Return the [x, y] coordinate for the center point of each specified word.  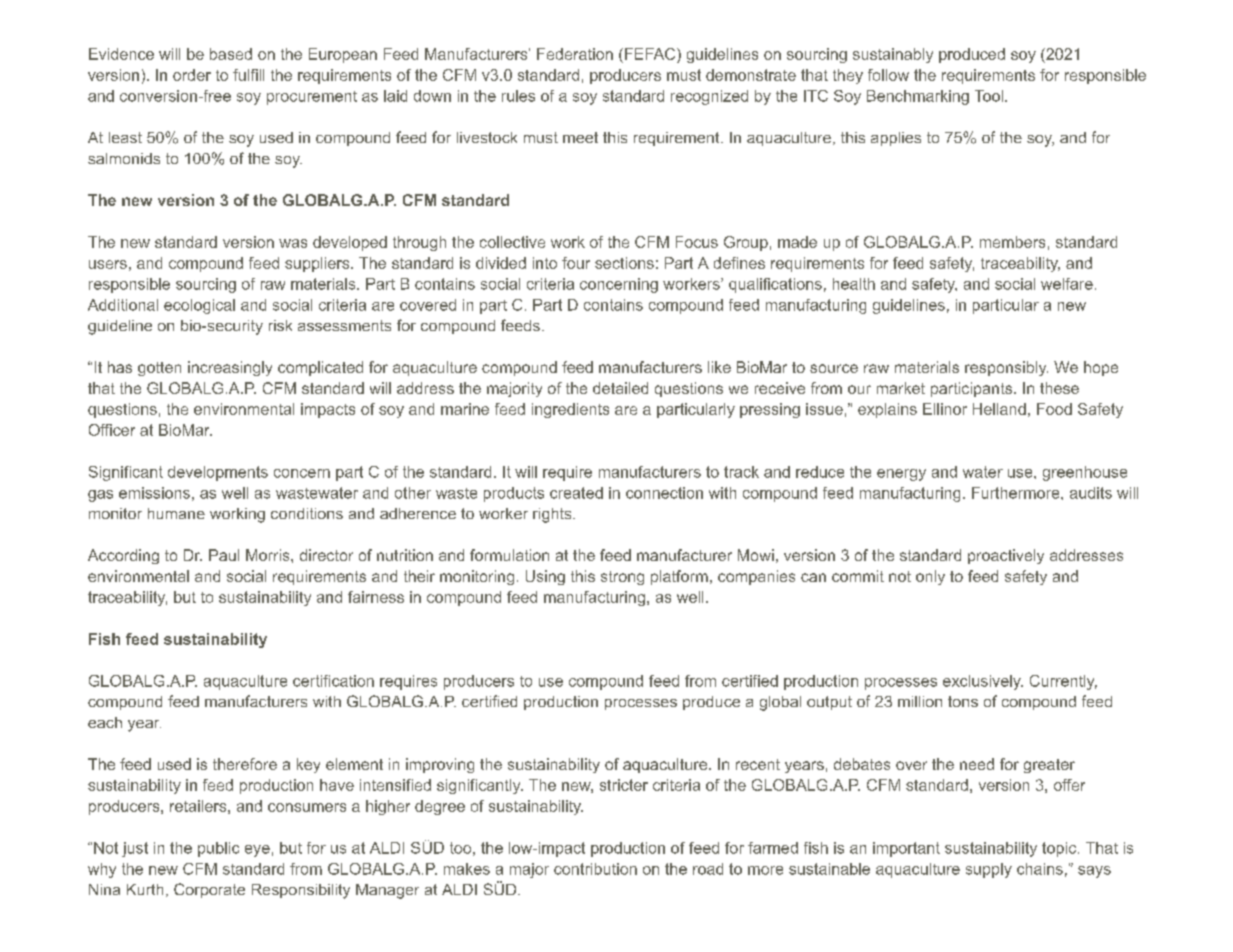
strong [622, 578]
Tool [989, 96]
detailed [620, 388]
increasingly [230, 368]
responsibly [1006, 368]
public [218, 849]
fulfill [248, 75]
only [930, 577]
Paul [224, 555]
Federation [575, 54]
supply [989, 870]
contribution [595, 869]
